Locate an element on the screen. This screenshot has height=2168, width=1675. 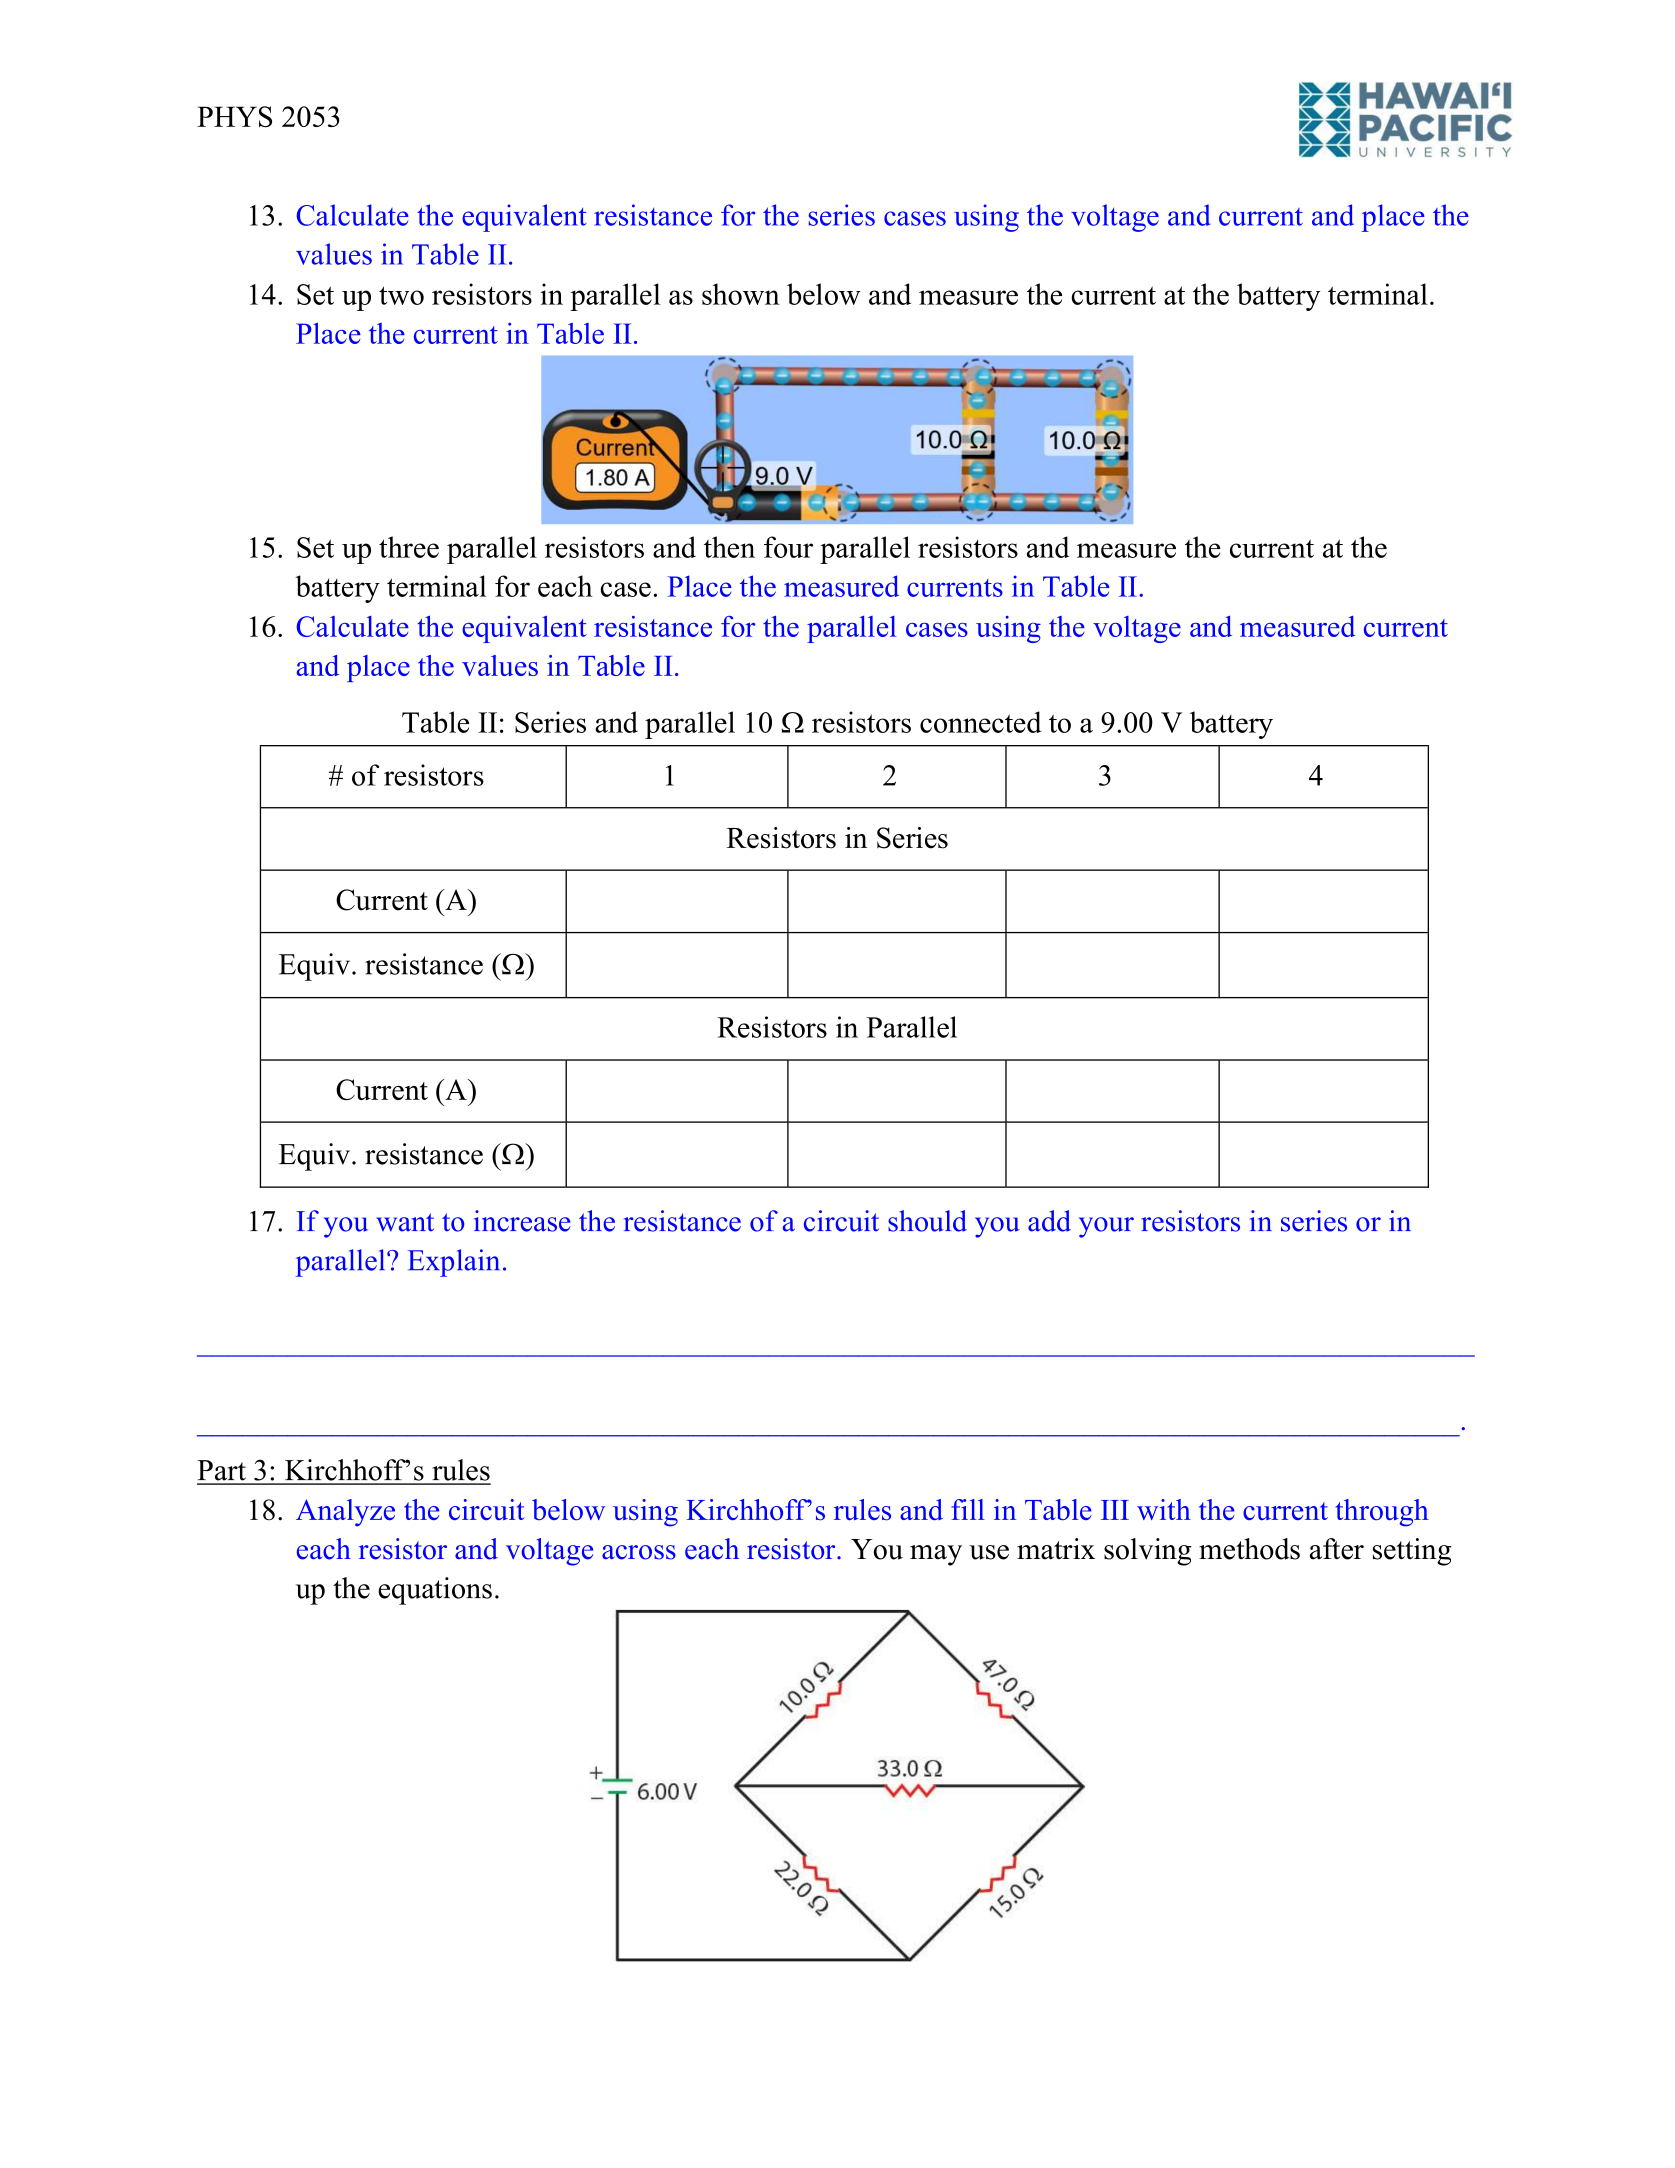
methods is located at coordinates (1249, 1549).
